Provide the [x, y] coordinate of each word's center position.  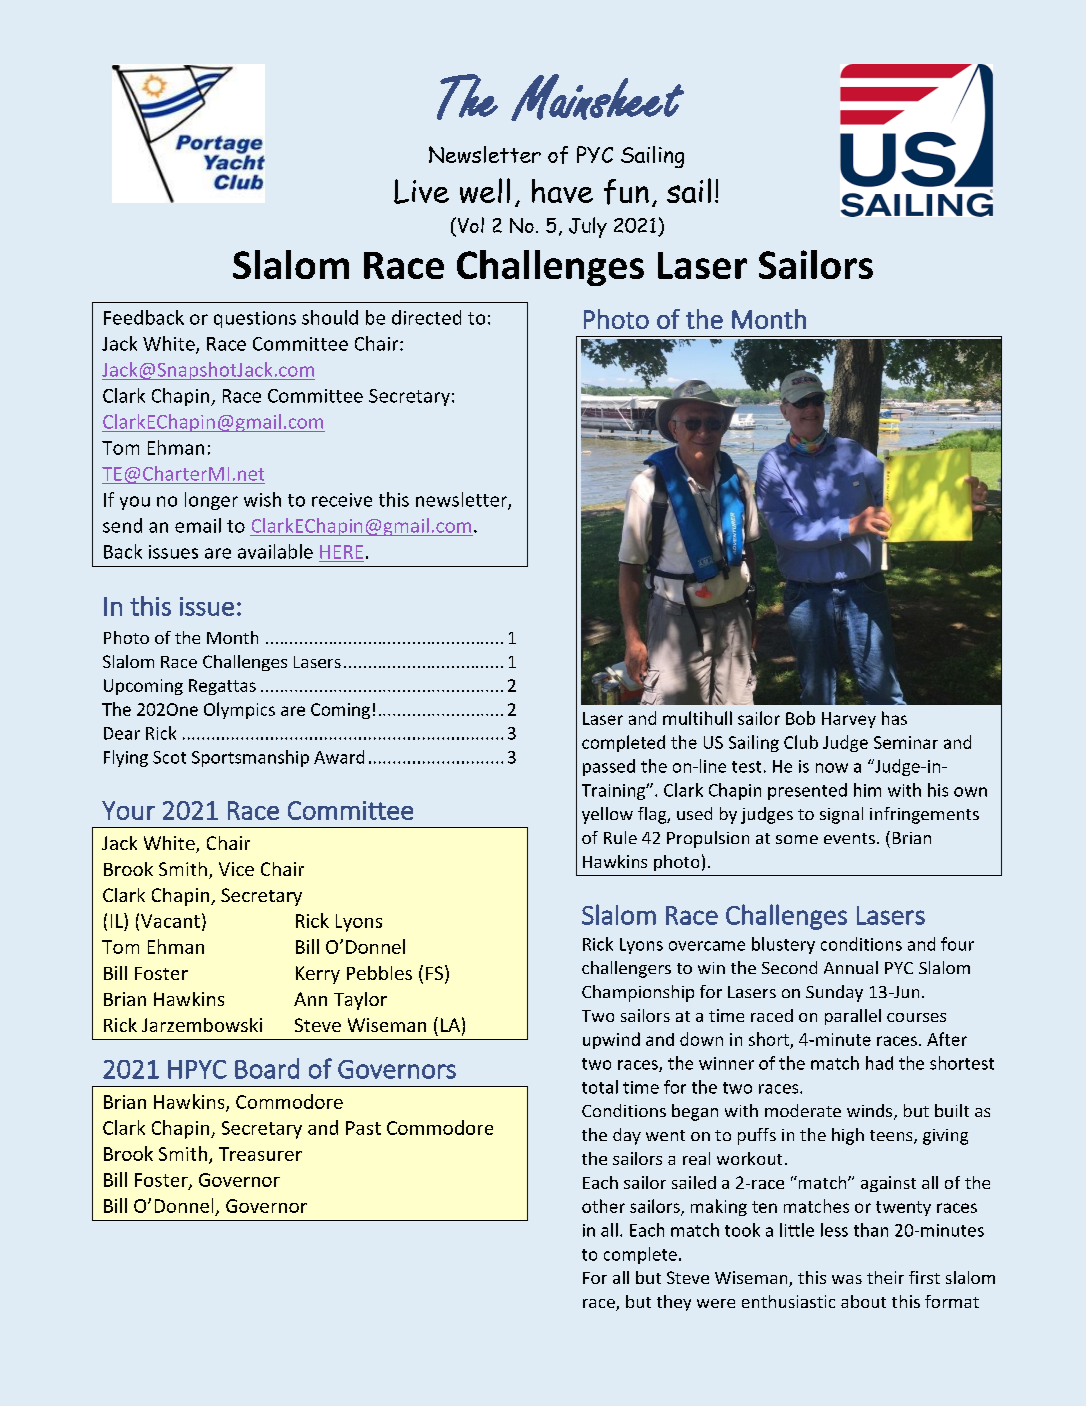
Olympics [239, 710]
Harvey [849, 720]
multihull [697, 718]
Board [267, 1068]
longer [211, 501]
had [879, 1063]
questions [255, 319]
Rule [620, 837]
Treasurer [260, 1154]
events [849, 838]
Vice [236, 869]
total [600, 1087]
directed [426, 317]
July [588, 227]
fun [626, 192]
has [894, 718]
